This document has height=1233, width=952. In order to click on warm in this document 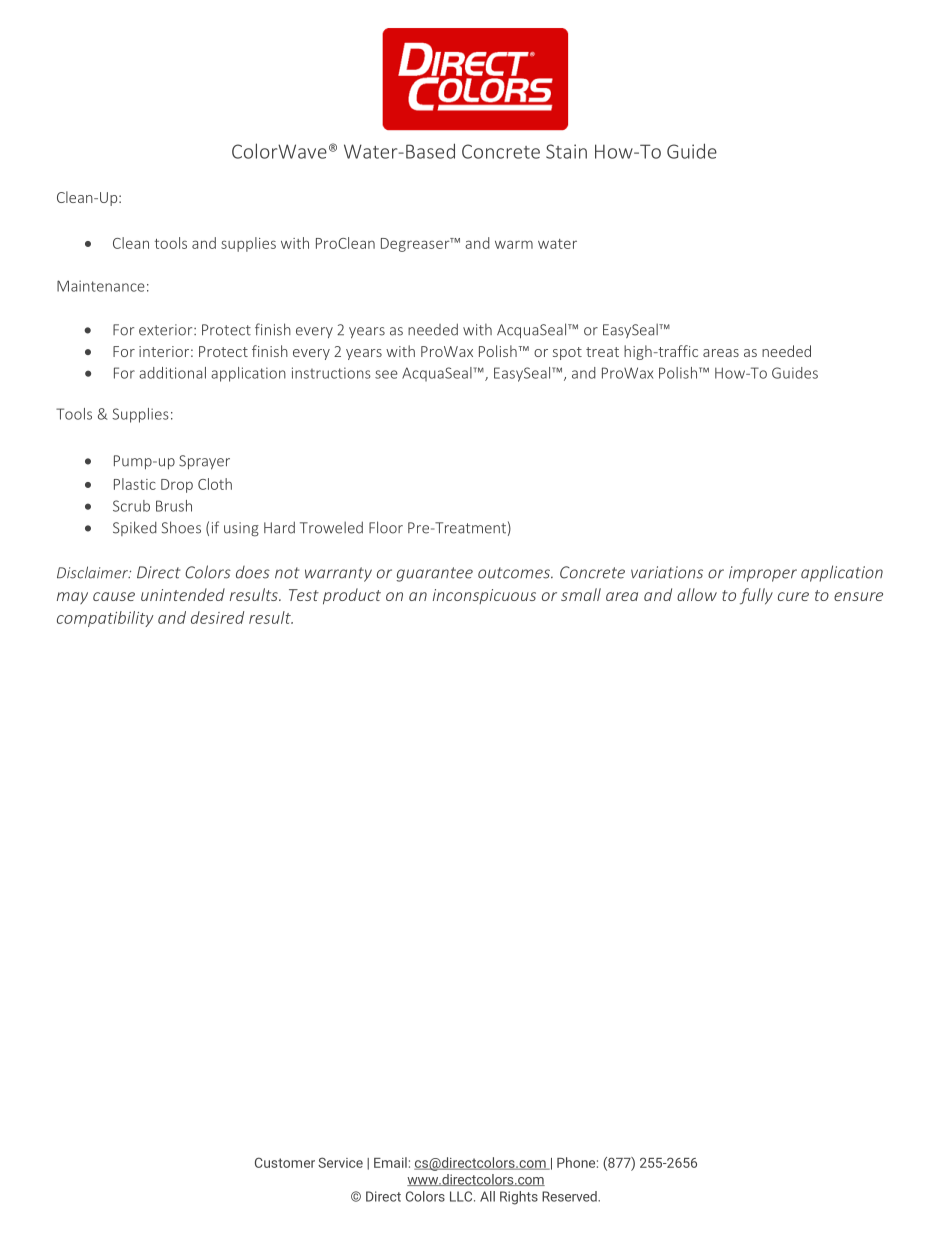, I will do `click(514, 244)`.
